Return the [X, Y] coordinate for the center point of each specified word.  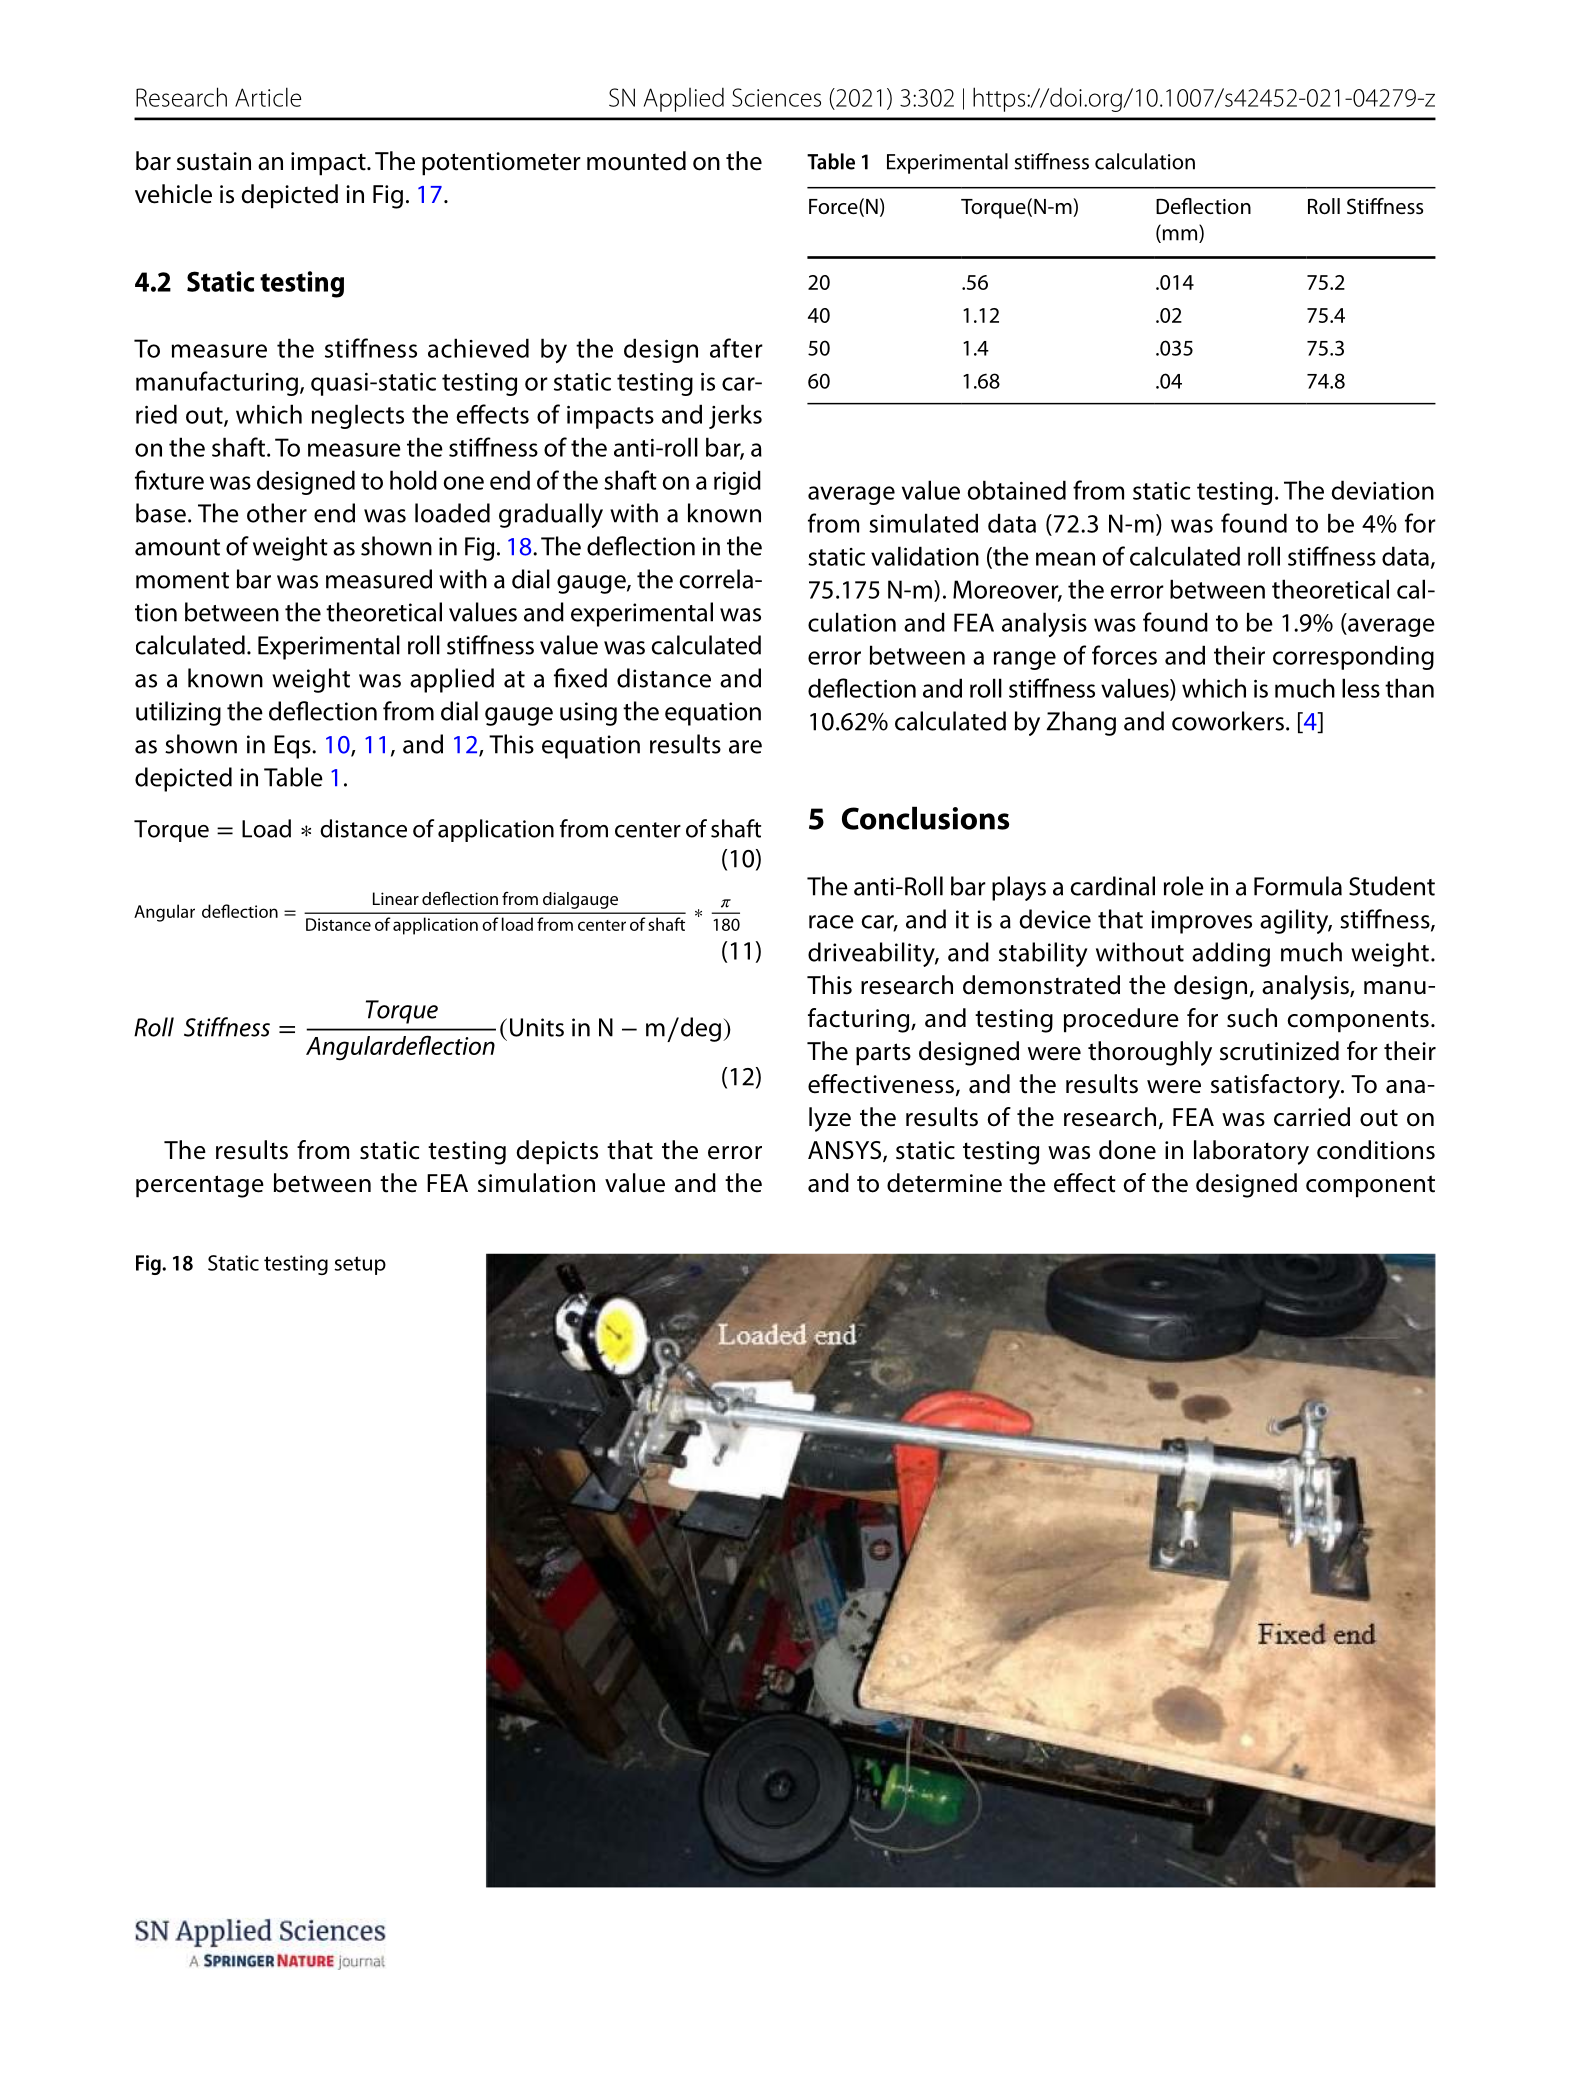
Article [268, 97]
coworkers [1228, 721]
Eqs [293, 747]
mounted [636, 161]
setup [360, 1265]
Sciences [776, 97]
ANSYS [846, 1151]
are [745, 747]
